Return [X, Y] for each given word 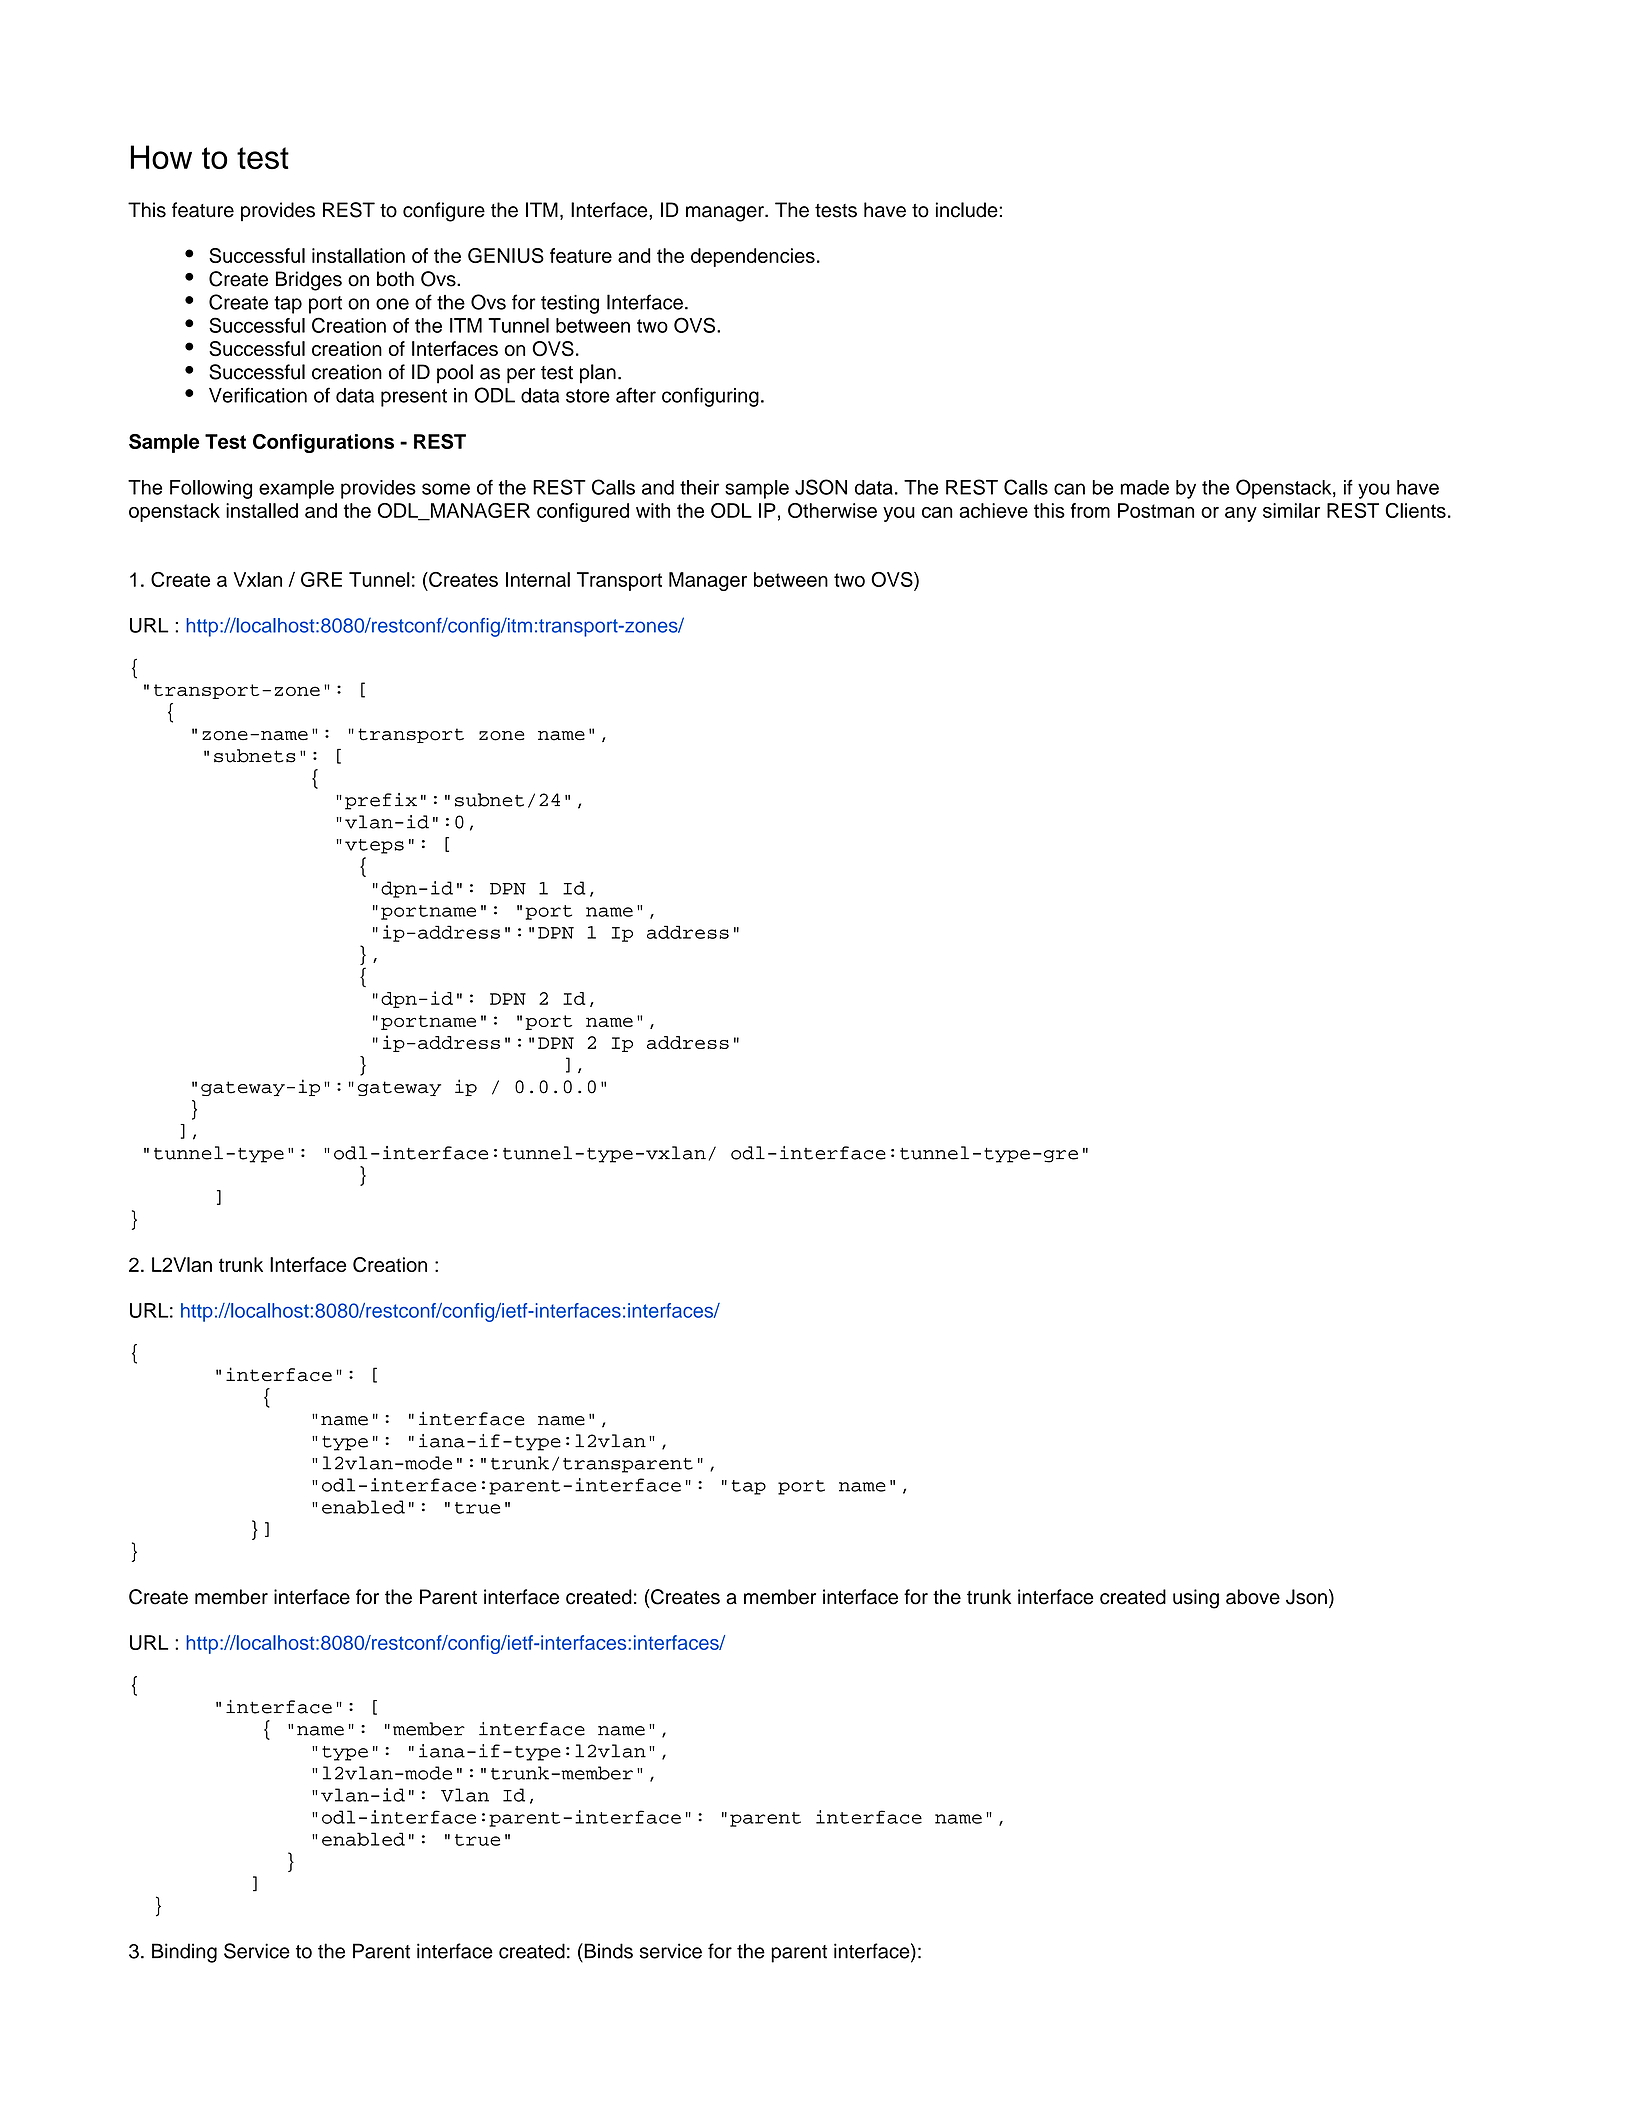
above [1253, 1597]
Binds [607, 1951]
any [1241, 514]
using [1196, 1599]
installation [358, 255]
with [653, 510]
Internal [538, 579]
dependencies [753, 257]
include [968, 210]
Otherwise [832, 510]
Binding [184, 1953]
